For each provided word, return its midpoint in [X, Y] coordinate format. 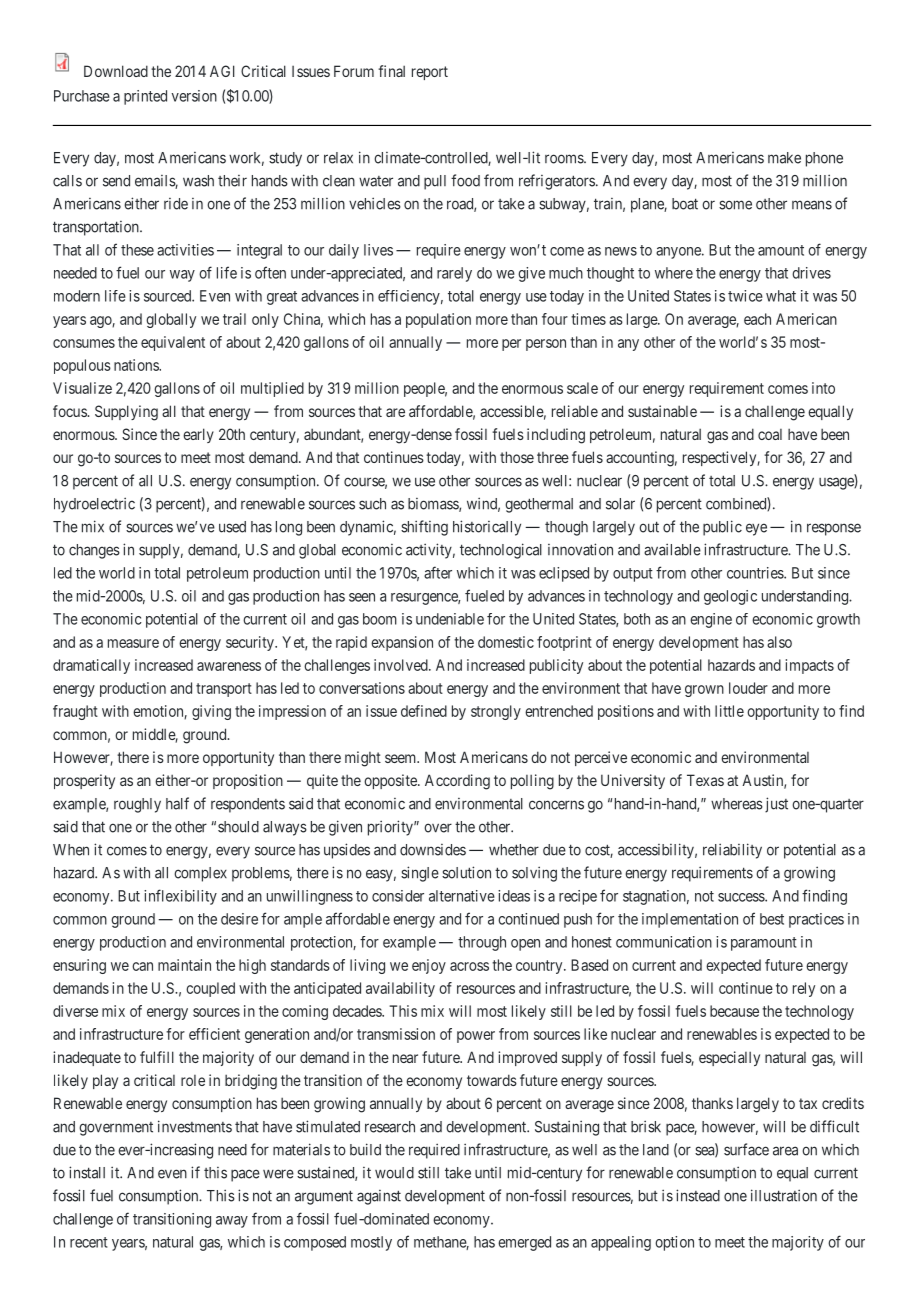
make [784, 158]
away [232, 1222]
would [394, 1173]
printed [145, 97]
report [430, 73]
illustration [784, 1195]
